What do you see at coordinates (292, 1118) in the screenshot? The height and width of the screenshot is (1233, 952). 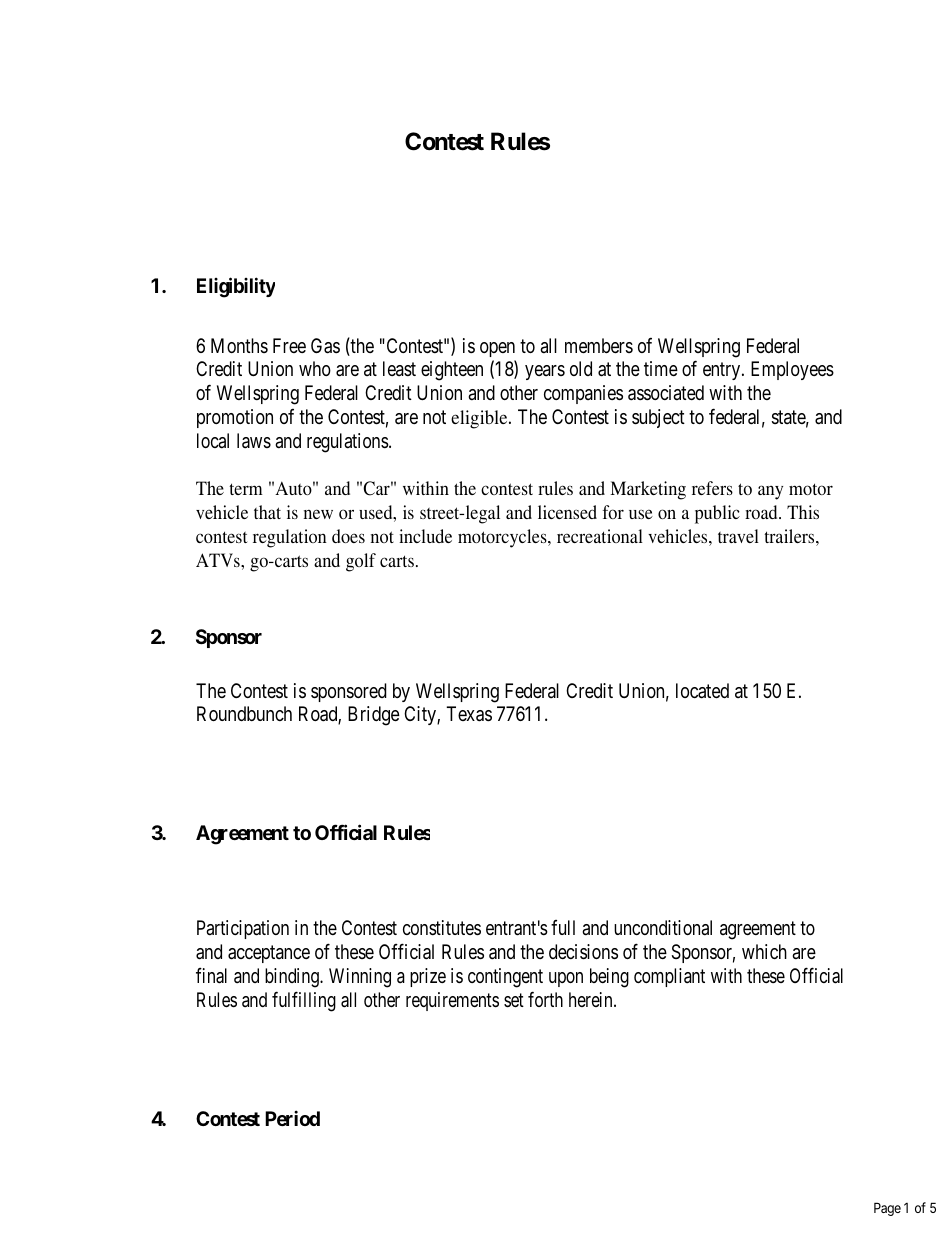 I see `Period` at bounding box center [292, 1118].
